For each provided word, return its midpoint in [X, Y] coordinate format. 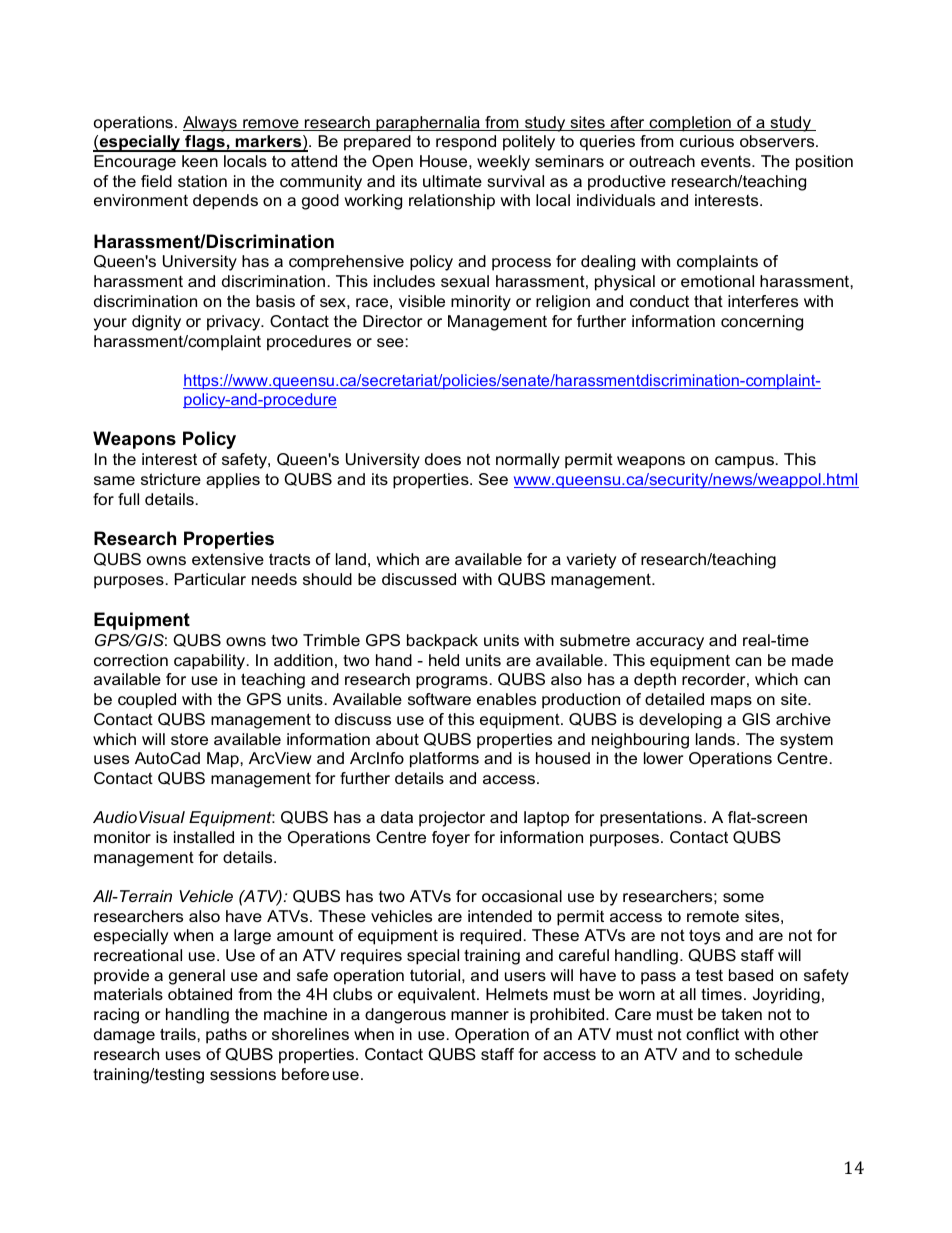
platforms [444, 760]
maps [731, 702]
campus [744, 462]
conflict [712, 1034]
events [727, 161]
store [189, 739]
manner [480, 1015]
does [443, 459]
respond [466, 143]
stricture [171, 479]
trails [179, 1034]
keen [200, 161]
